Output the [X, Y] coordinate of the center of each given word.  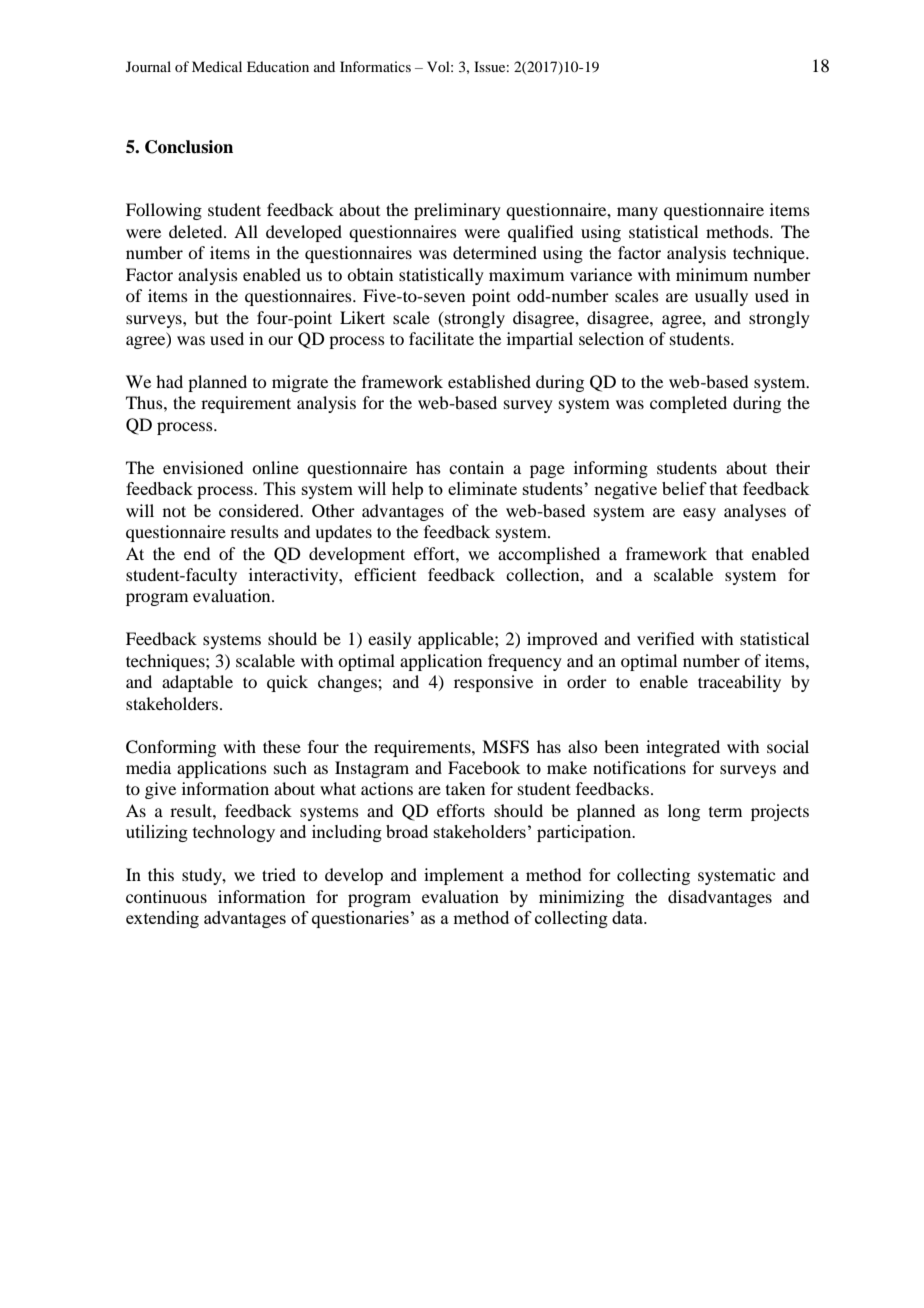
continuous [166, 896]
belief [684, 488]
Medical [217, 66]
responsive [493, 683]
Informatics [375, 66]
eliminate [482, 488]
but [206, 317]
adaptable [197, 683]
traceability [739, 683]
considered [260, 510]
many [637, 213]
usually [721, 297]
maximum [526, 274]
